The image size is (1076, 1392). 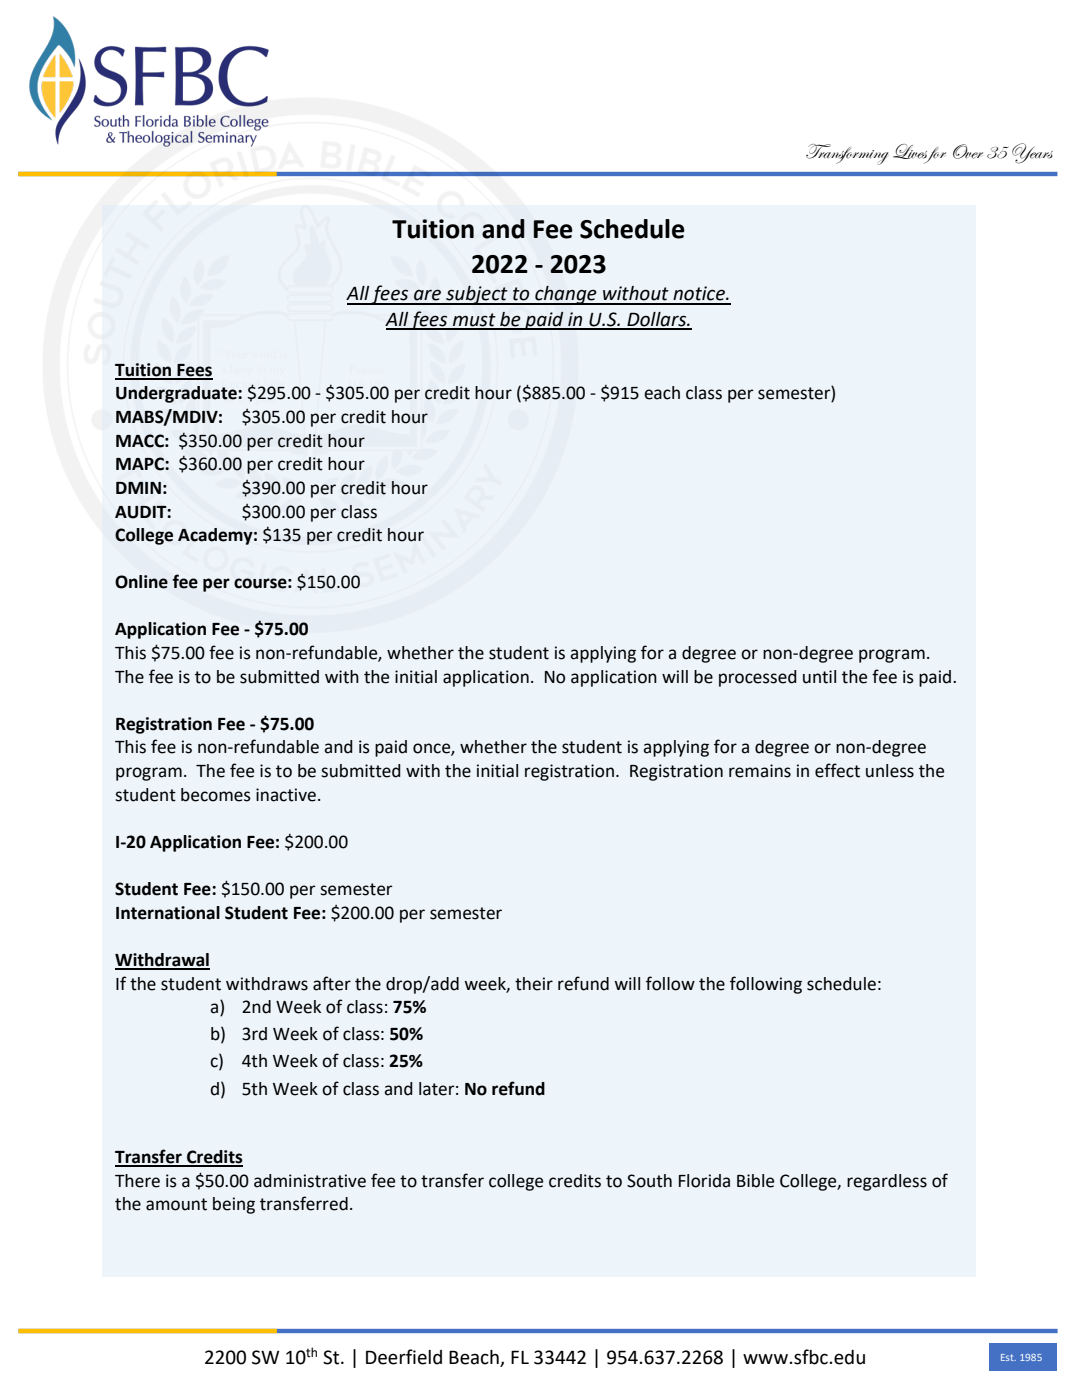 What do you see at coordinates (477, 295) in the screenshot?
I see `subject` at bounding box center [477, 295].
